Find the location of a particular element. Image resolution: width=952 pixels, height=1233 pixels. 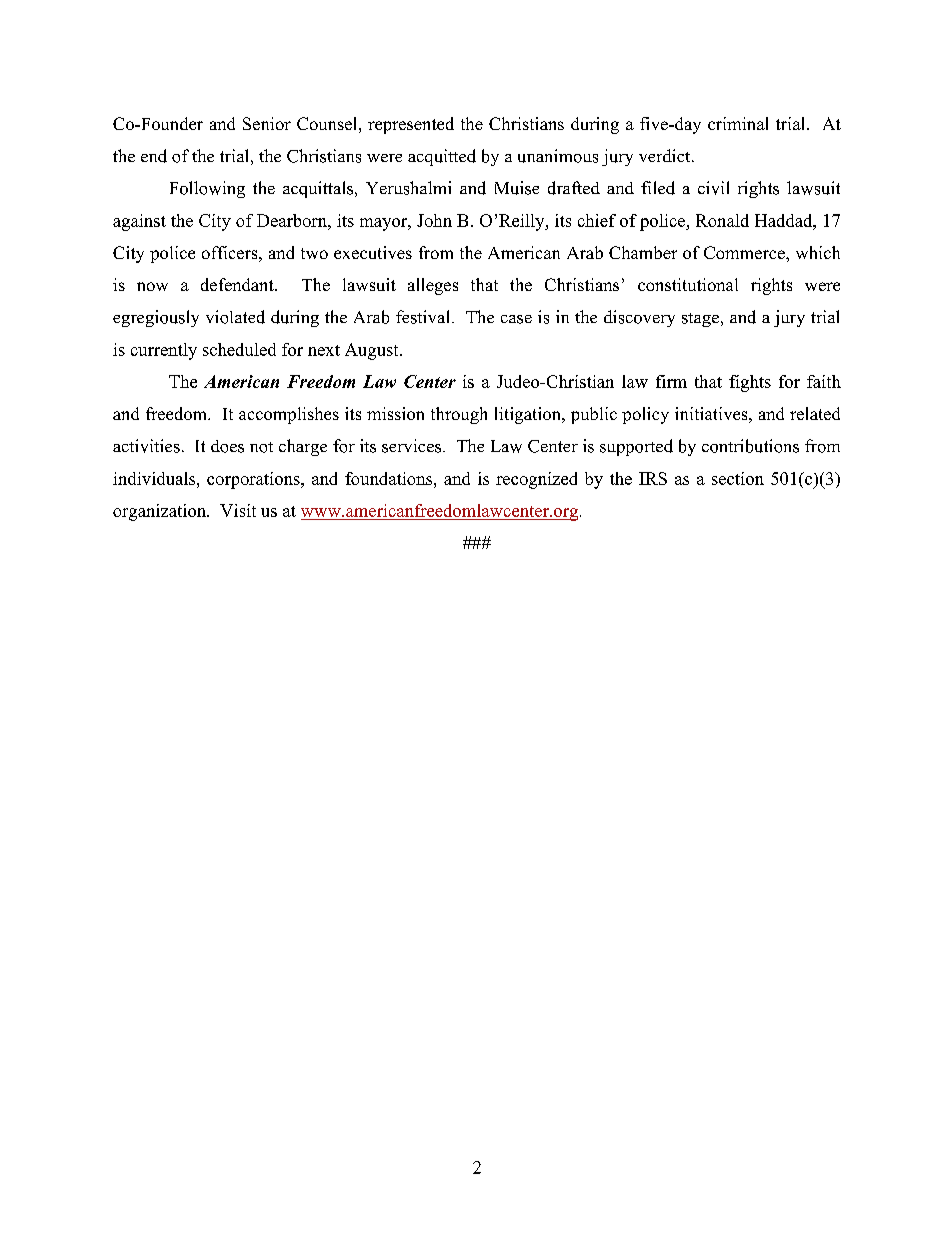

against is located at coordinates (139, 222).
